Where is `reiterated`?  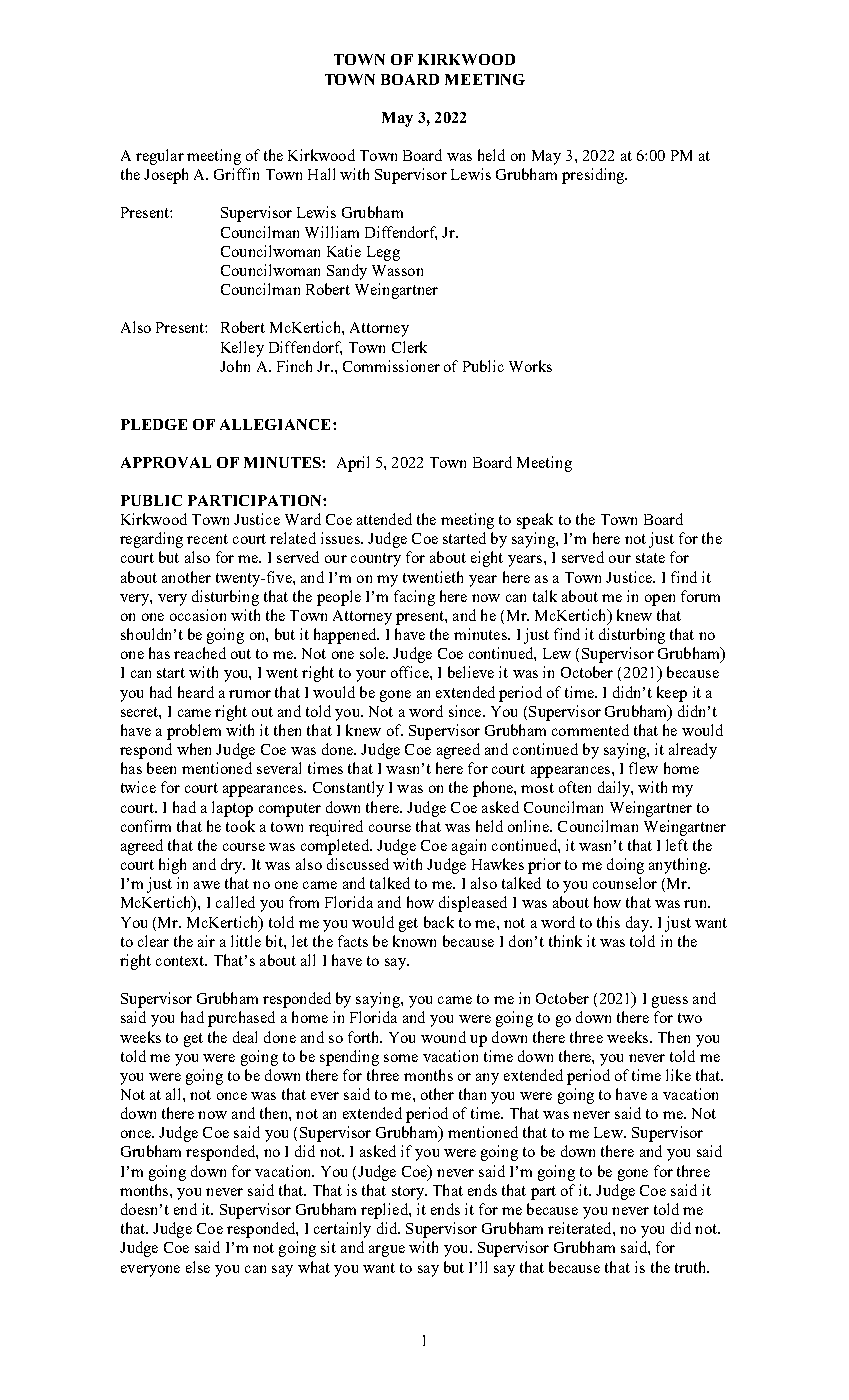
reiterated is located at coordinates (581, 1228).
